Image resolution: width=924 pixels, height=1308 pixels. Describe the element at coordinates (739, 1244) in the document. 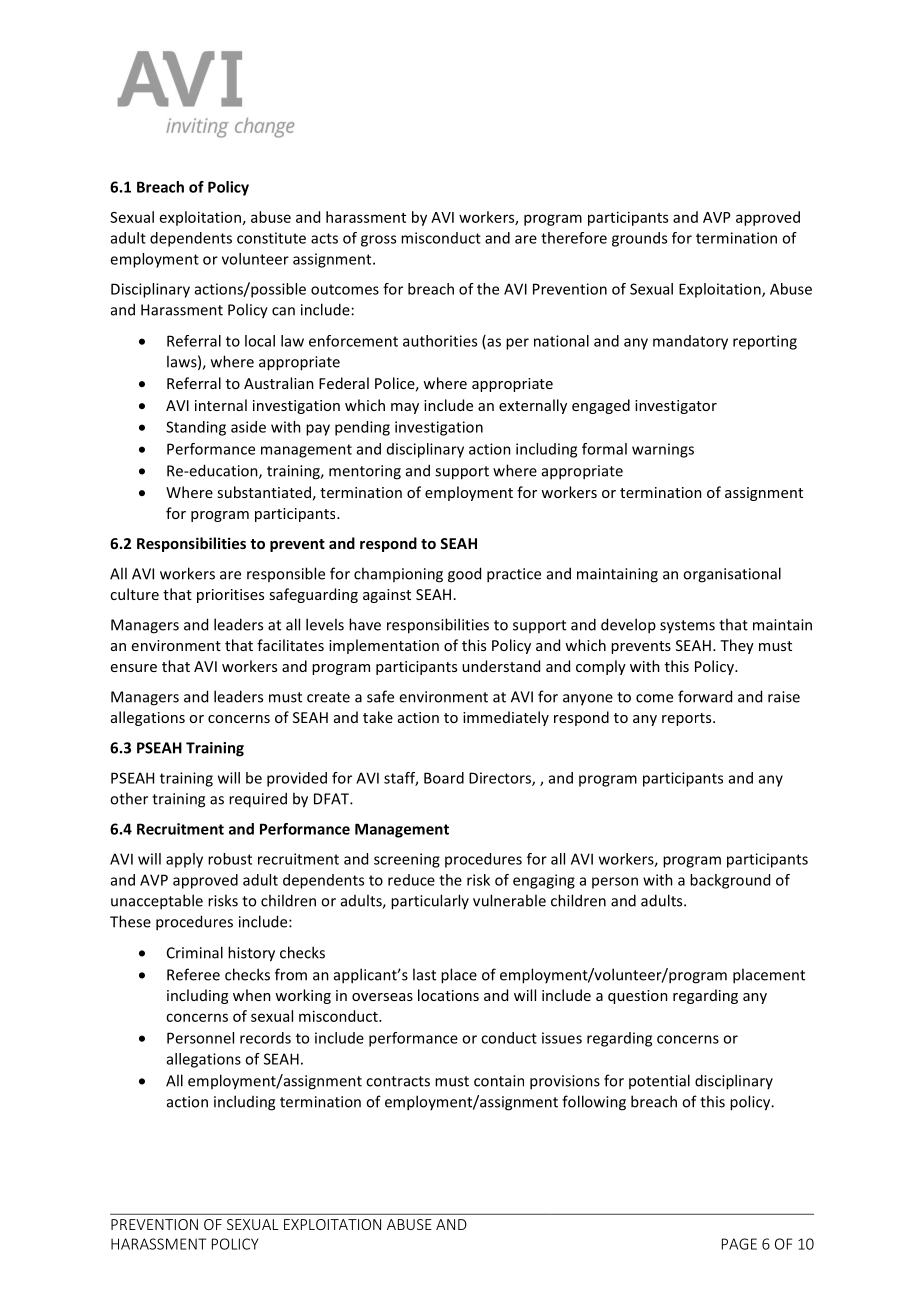

I see `PAGE` at that location.
